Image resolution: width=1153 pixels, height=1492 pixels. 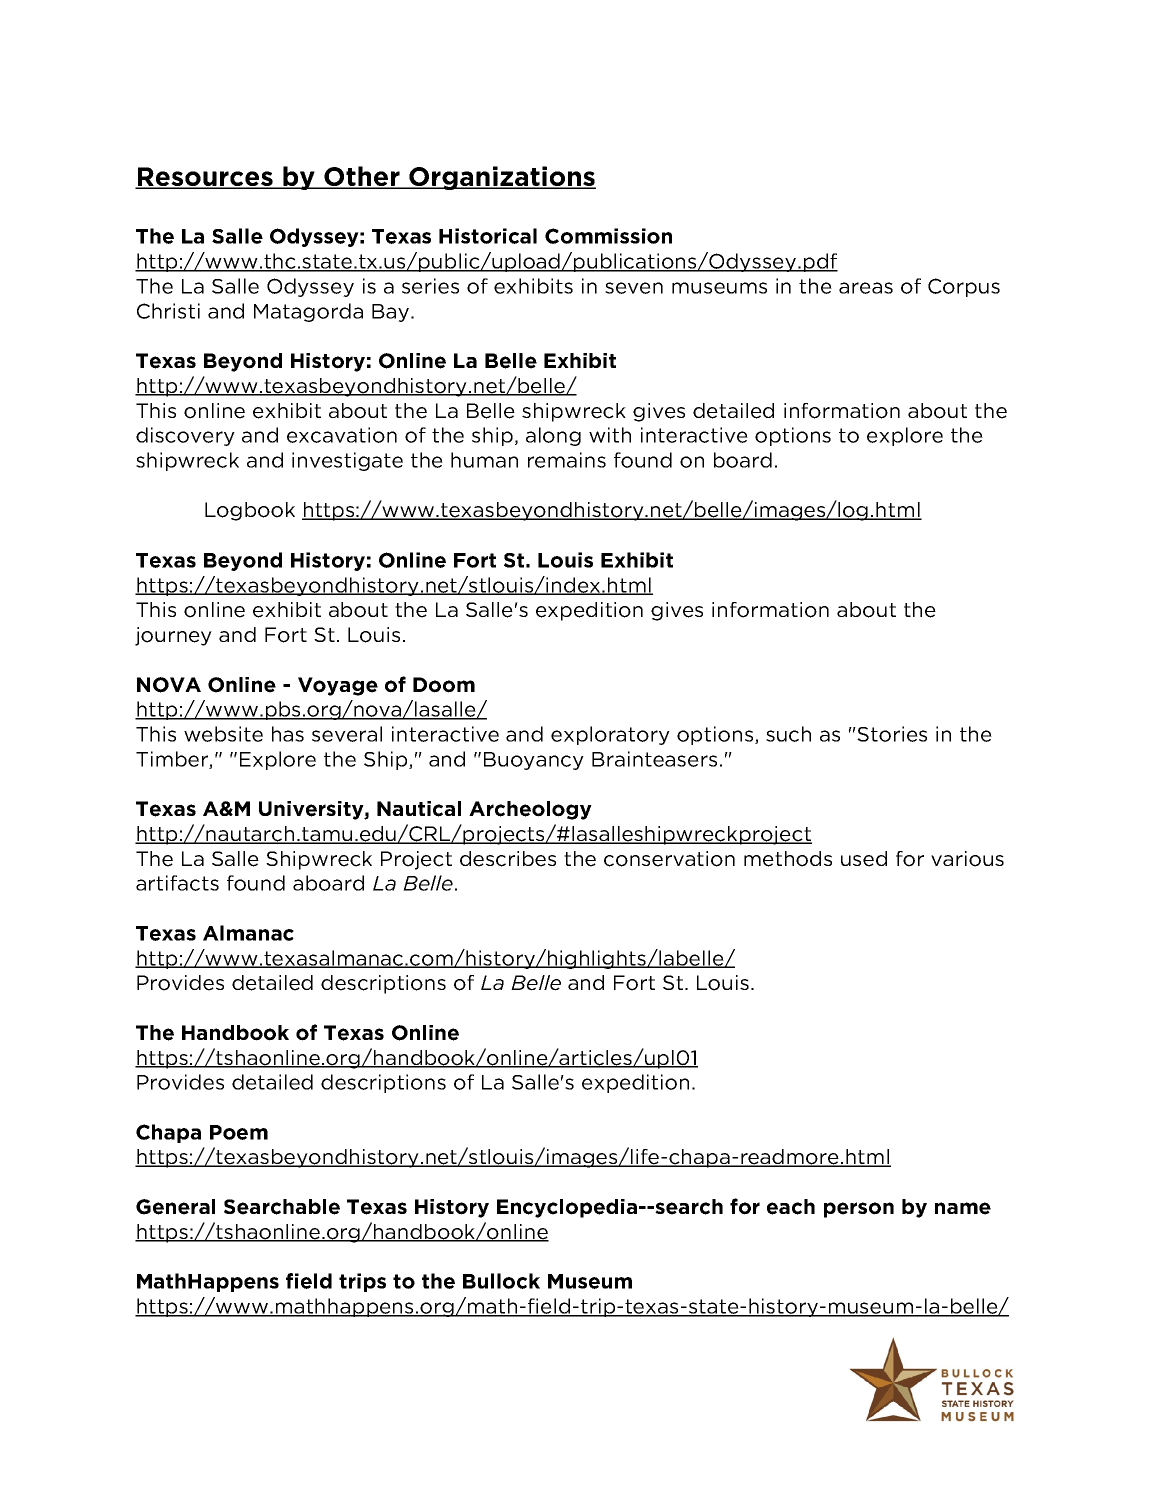 What do you see at coordinates (501, 1281) in the image?
I see `Bullock` at bounding box center [501, 1281].
